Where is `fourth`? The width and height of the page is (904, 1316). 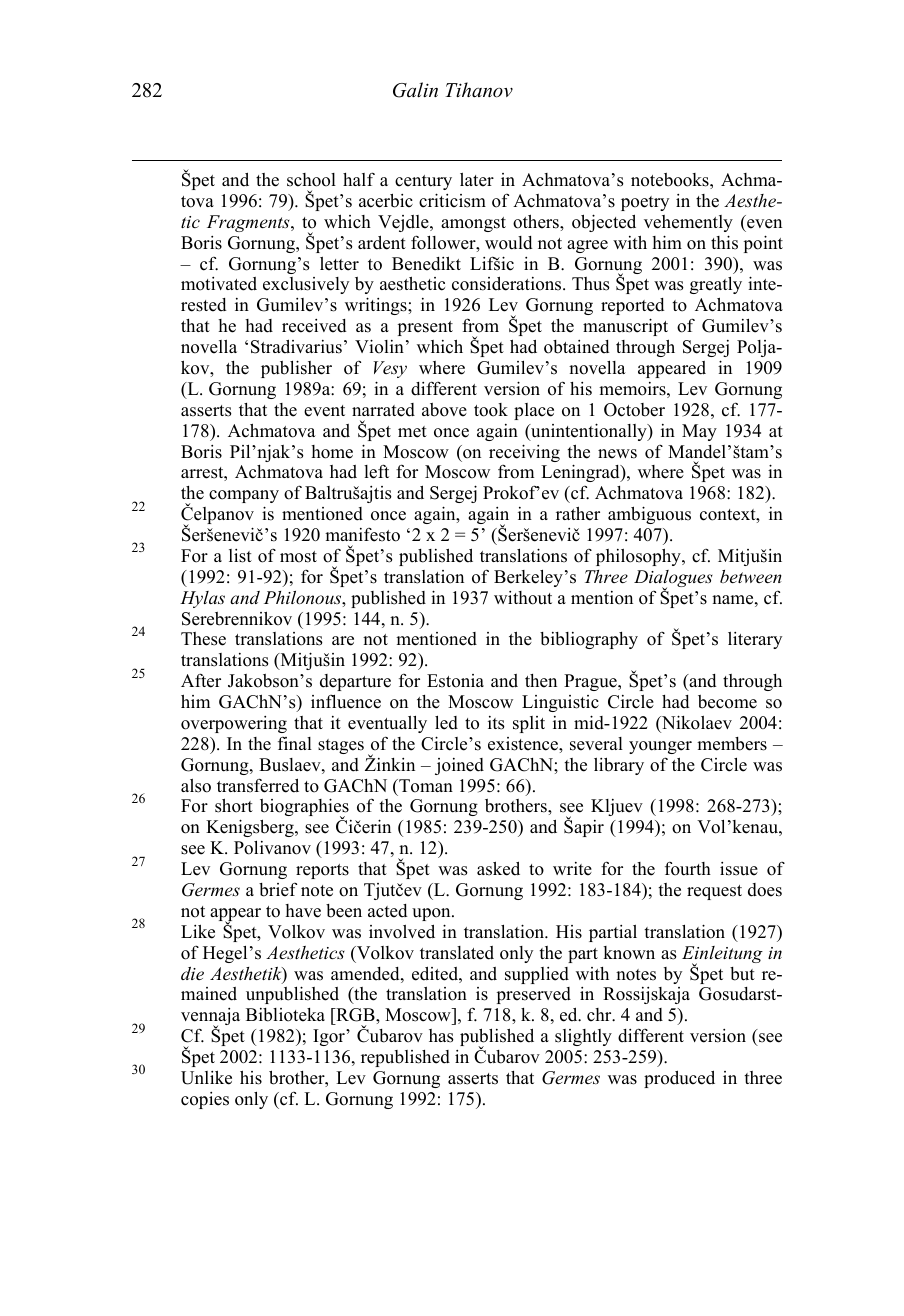 fourth is located at coordinates (688, 869).
